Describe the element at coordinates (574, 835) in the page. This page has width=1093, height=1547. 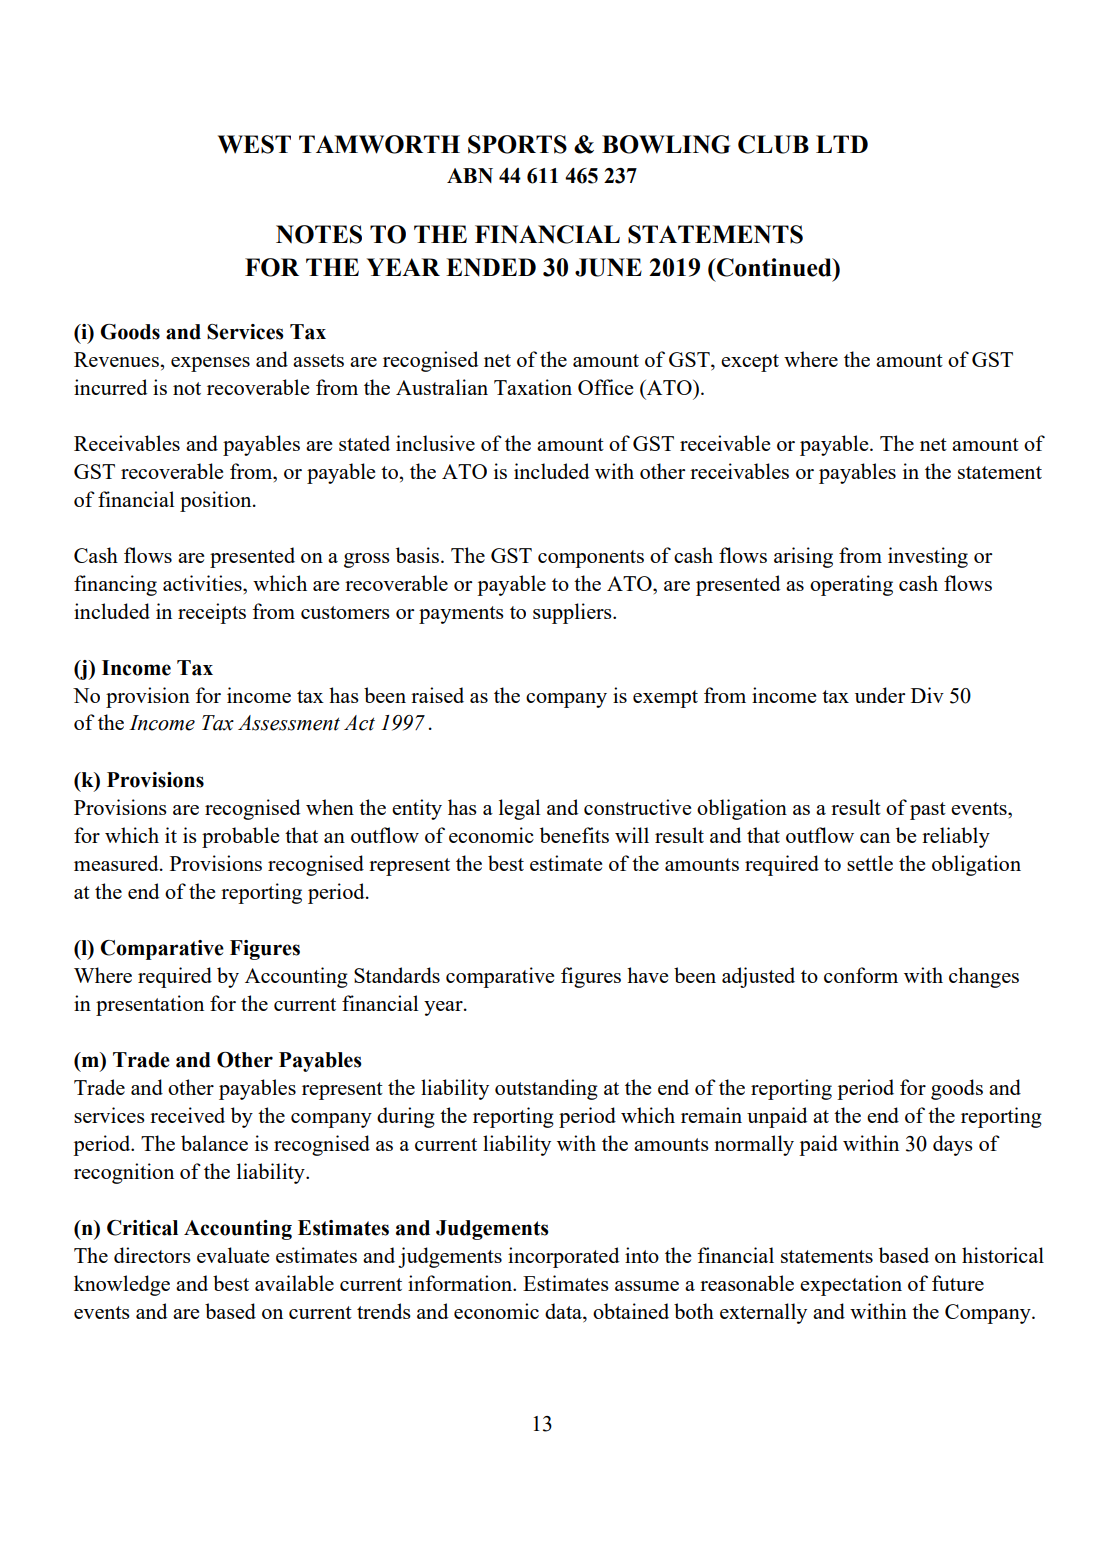
I see `benefits` at that location.
